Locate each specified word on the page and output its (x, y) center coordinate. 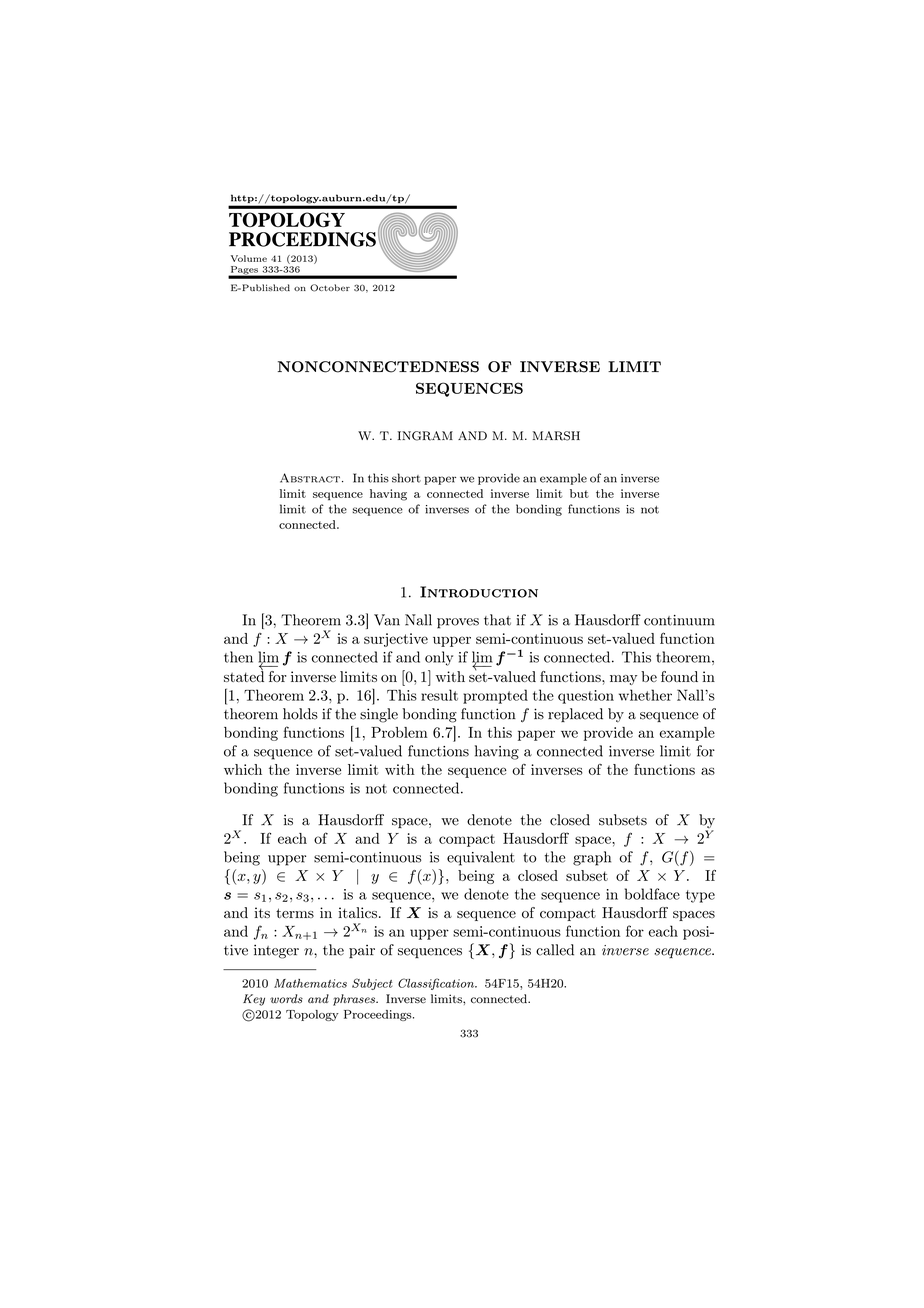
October (330, 288)
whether (645, 695)
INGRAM (425, 436)
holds (300, 714)
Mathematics (310, 983)
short (406, 478)
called (555, 950)
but (579, 493)
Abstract (310, 478)
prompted (495, 696)
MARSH (556, 436)
